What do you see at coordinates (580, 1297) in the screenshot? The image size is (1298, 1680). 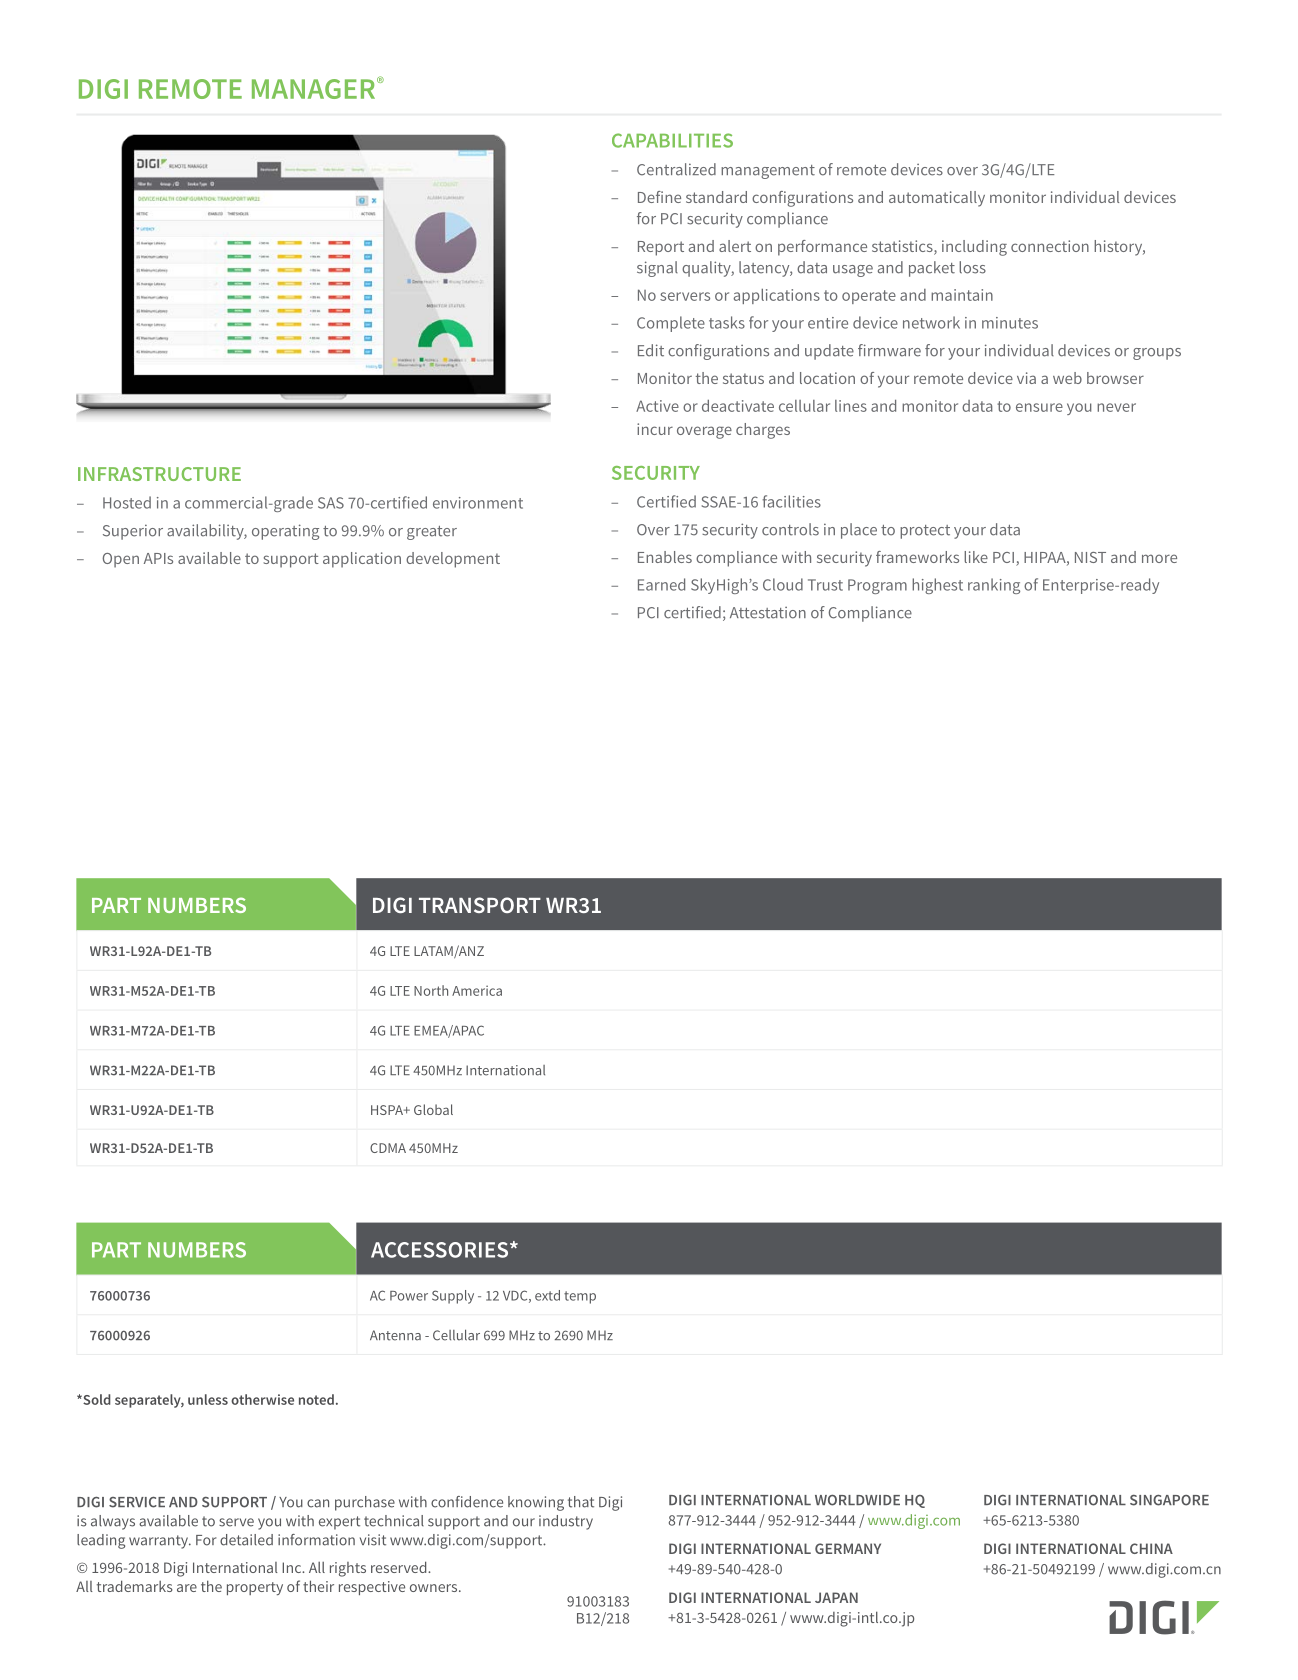 I see `temp` at bounding box center [580, 1297].
